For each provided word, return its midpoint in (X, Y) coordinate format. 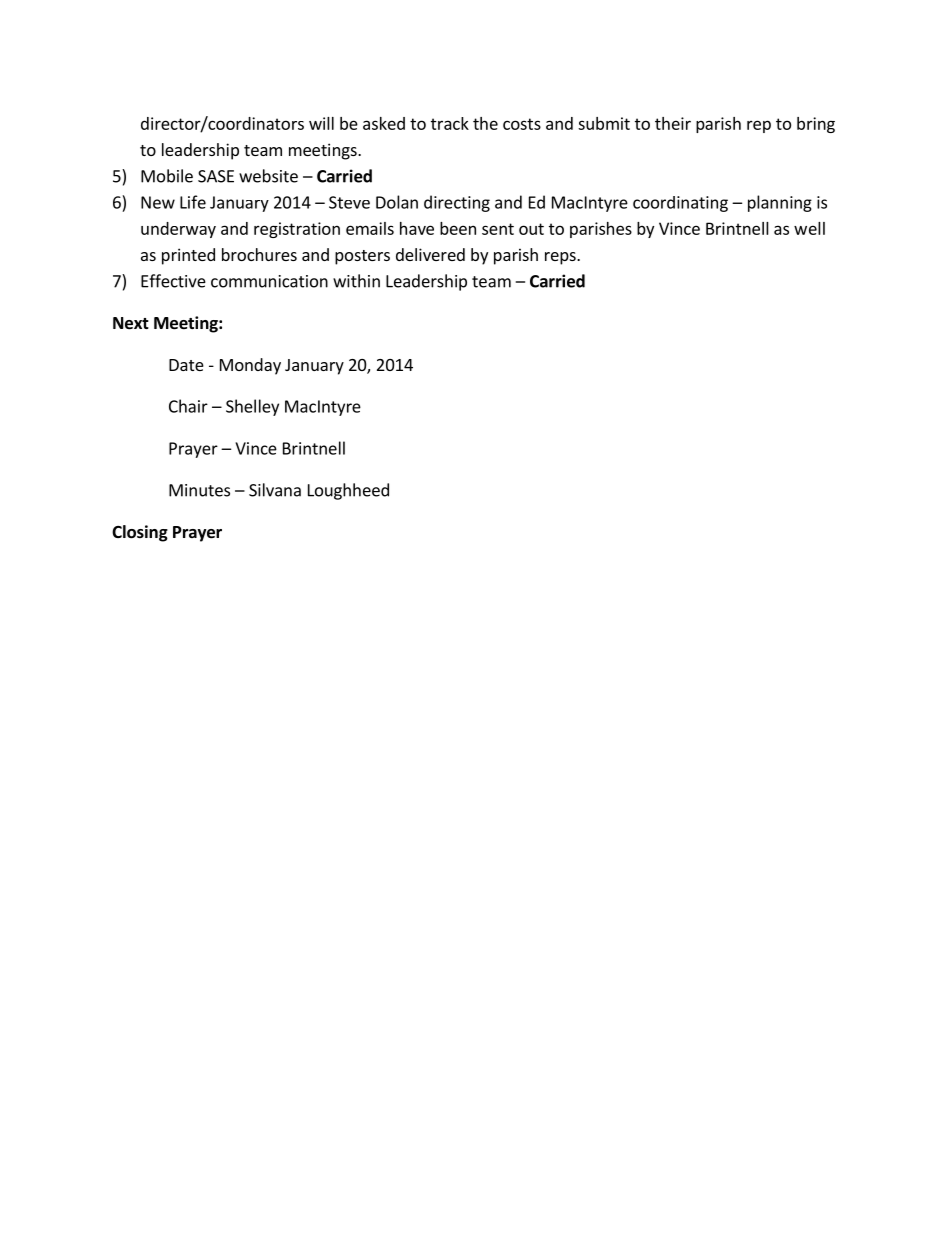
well (809, 228)
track (450, 123)
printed (188, 256)
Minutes (199, 490)
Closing (140, 533)
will (321, 123)
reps (561, 258)
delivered (430, 254)
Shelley (252, 407)
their (673, 123)
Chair (188, 406)
